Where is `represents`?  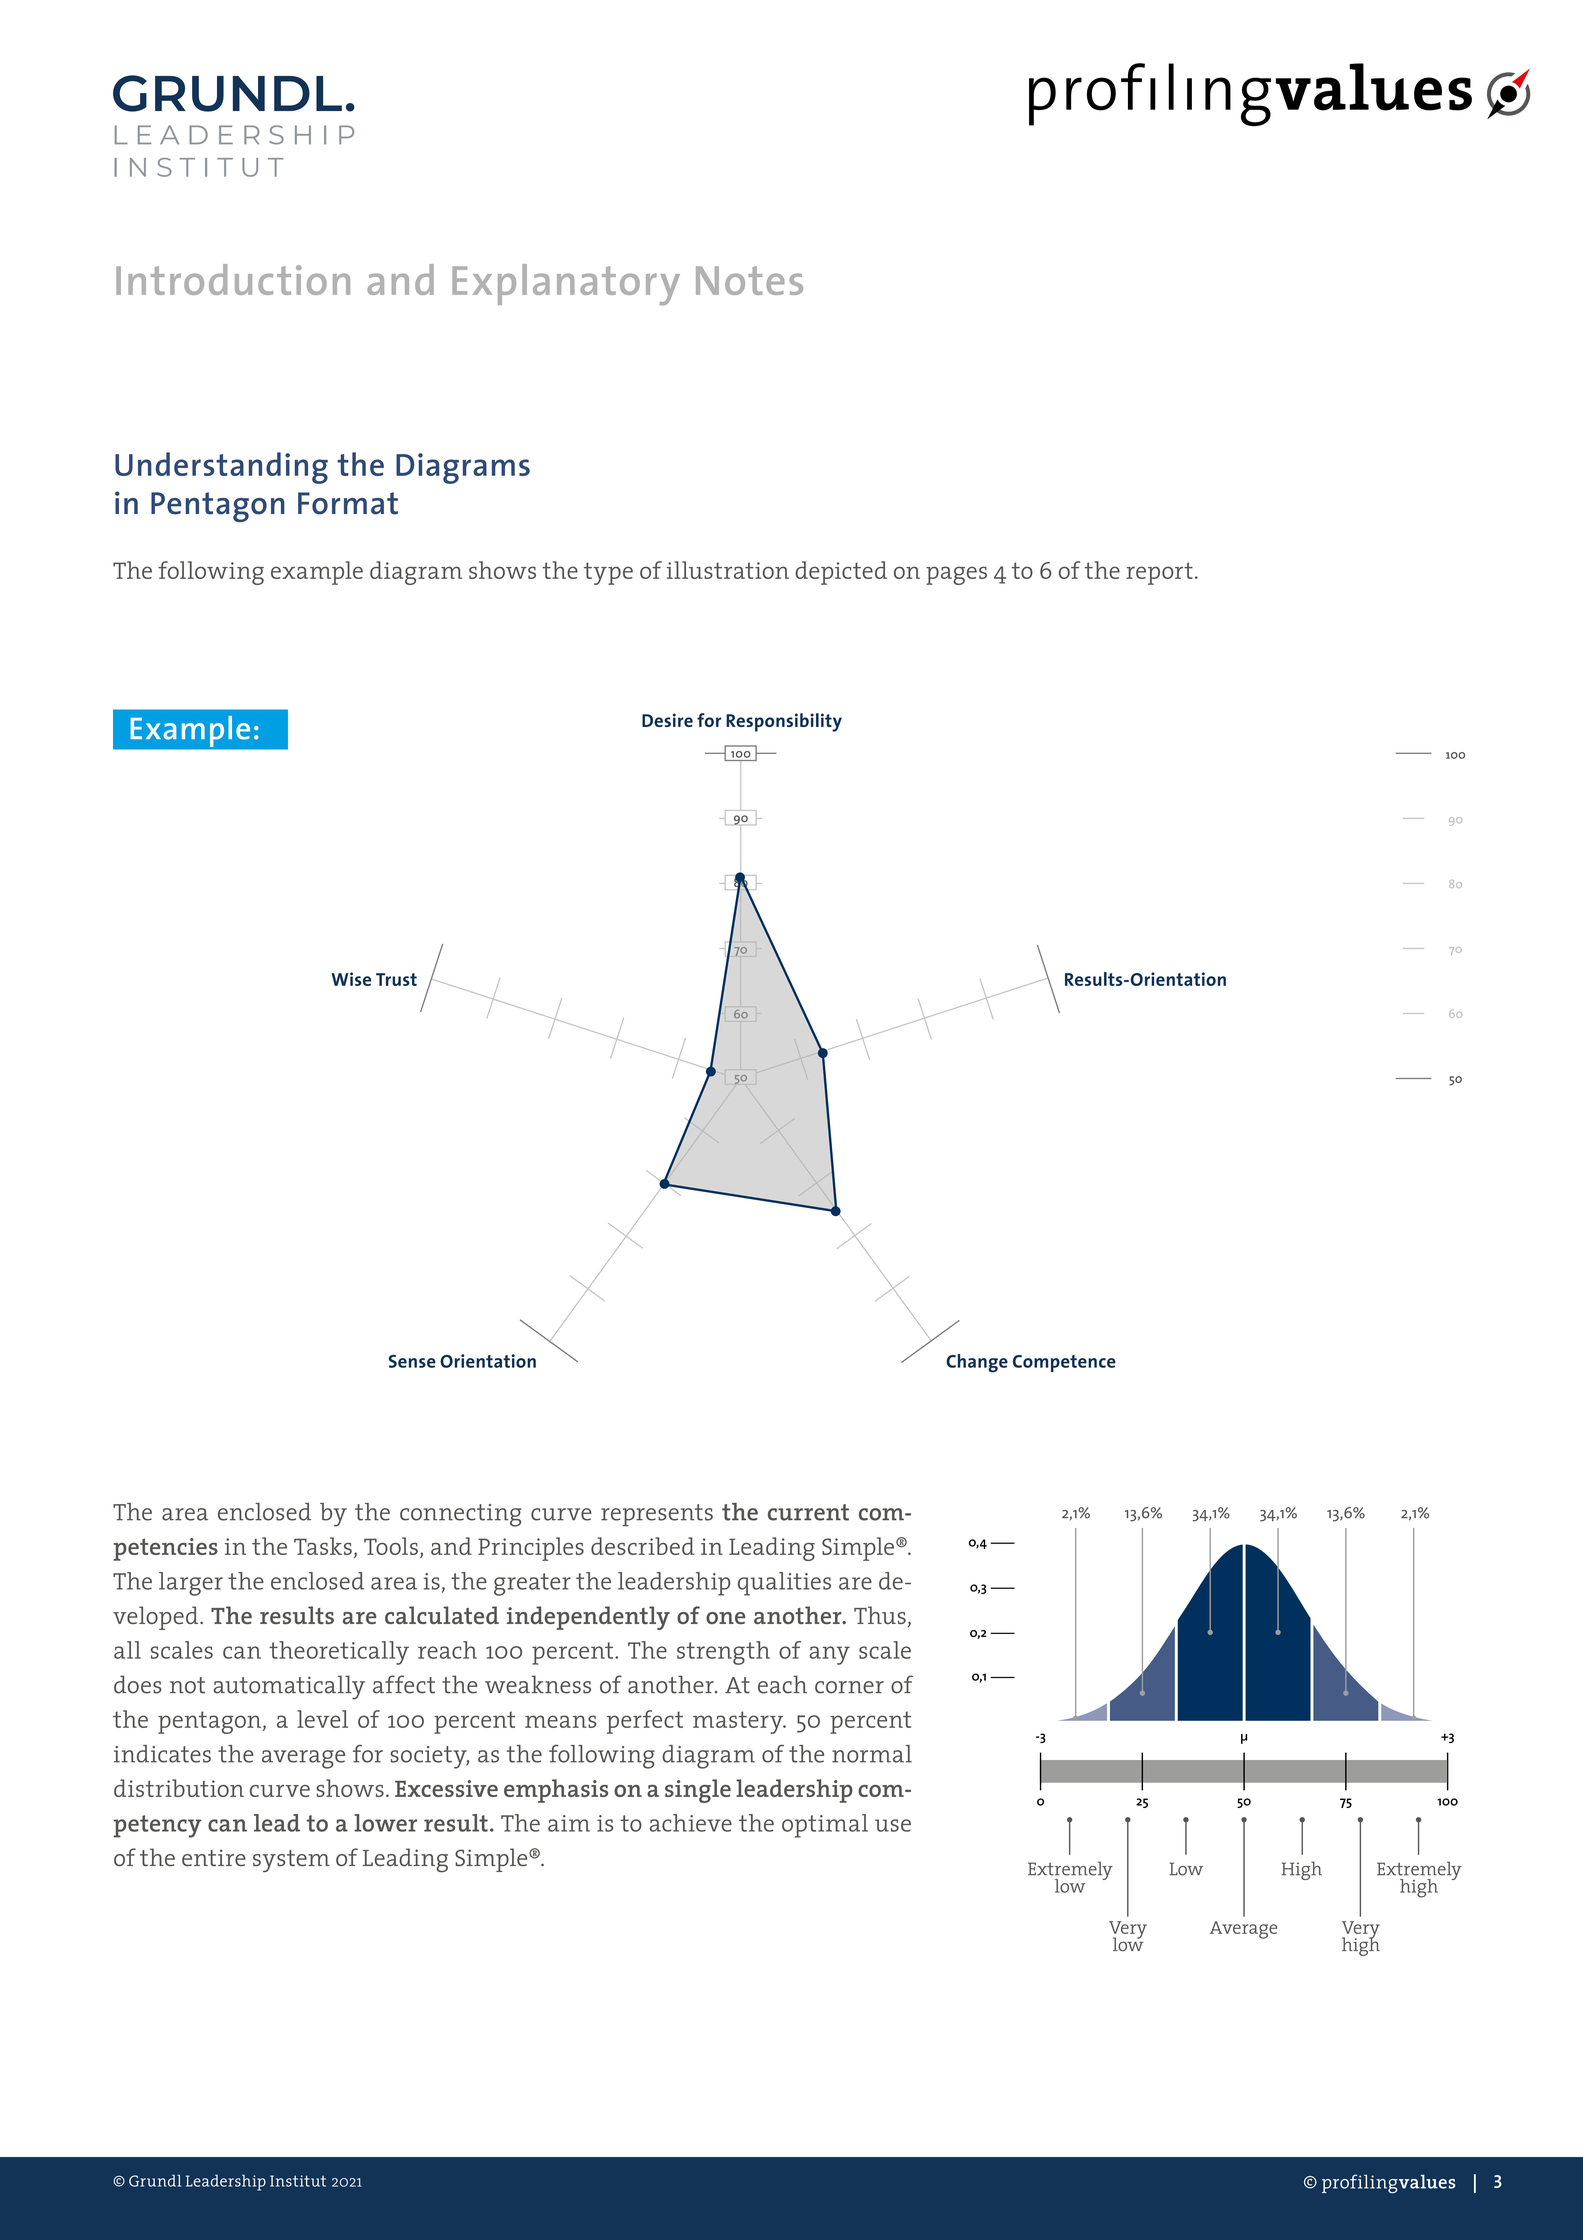
represents is located at coordinates (657, 1515).
